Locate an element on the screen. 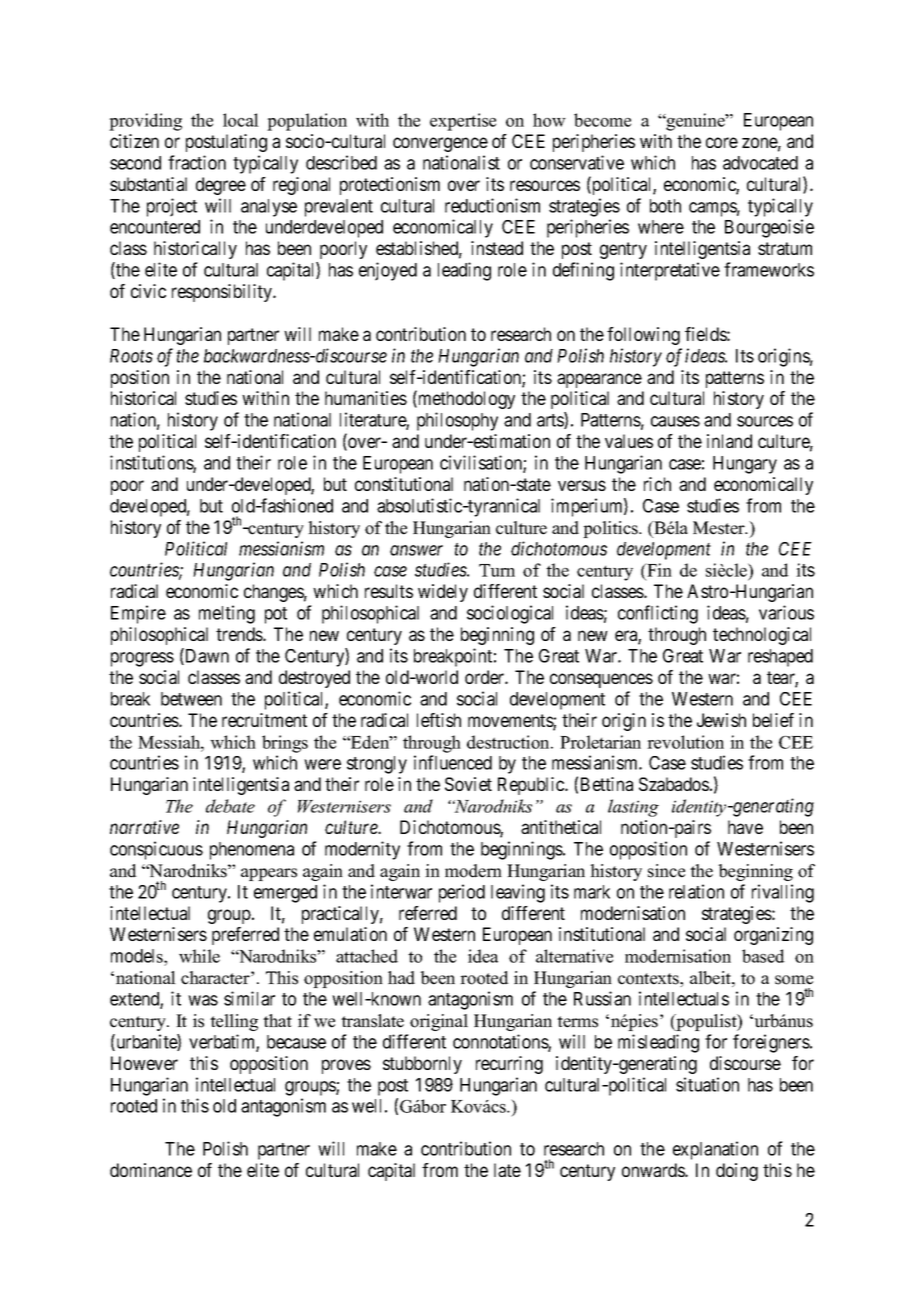  widely is located at coordinates (443, 593).
